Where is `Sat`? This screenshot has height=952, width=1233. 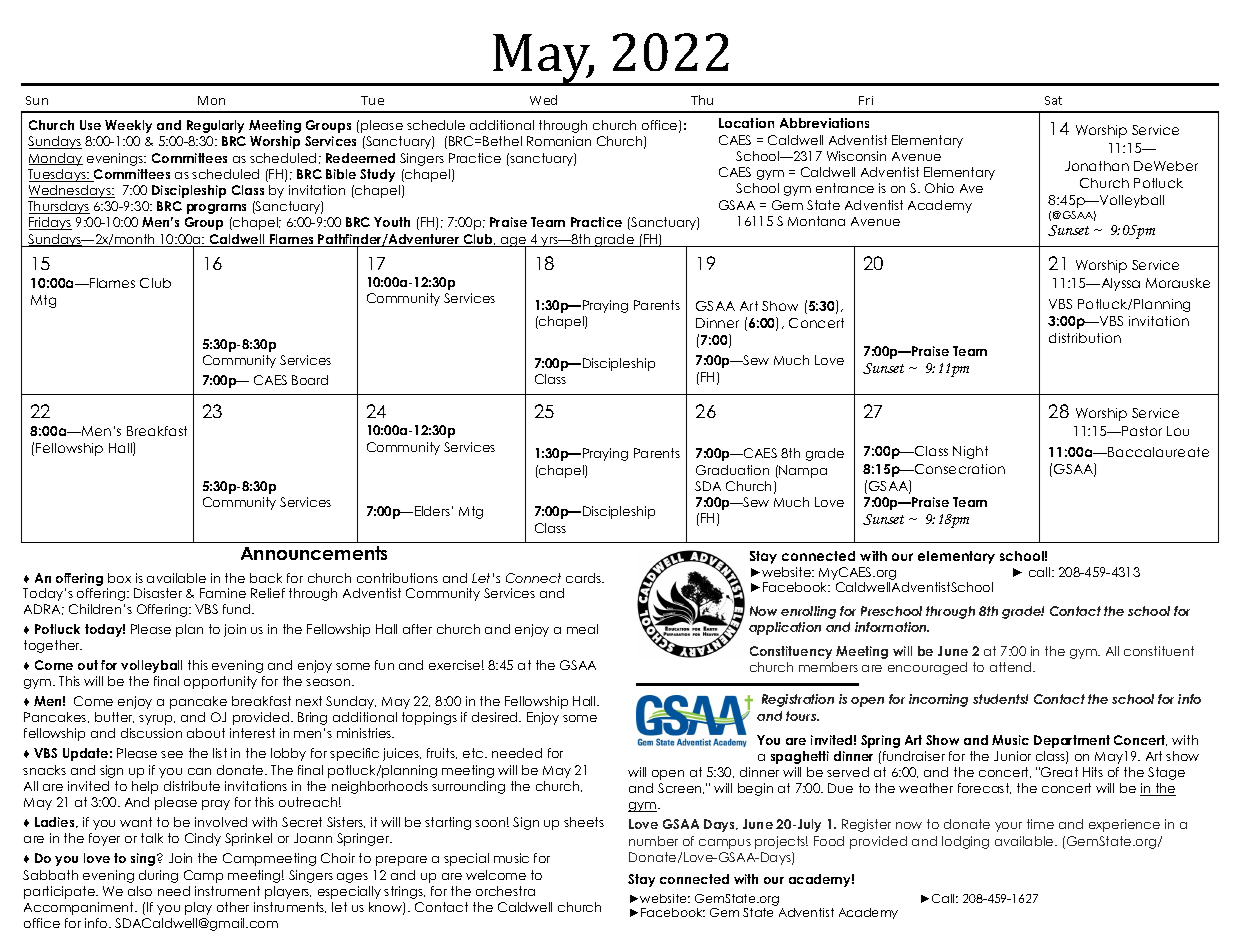
Sat is located at coordinates (1053, 100).
